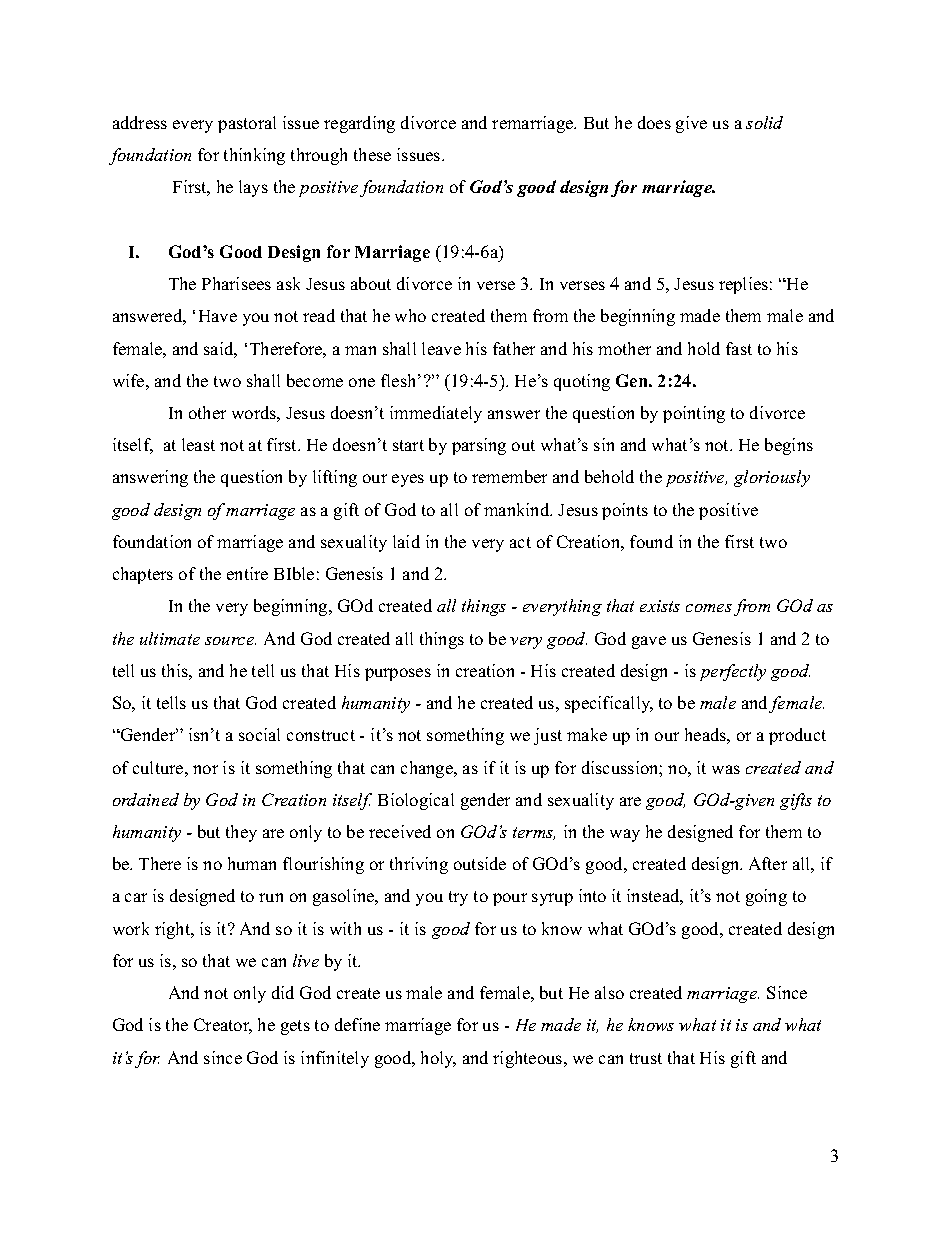  What do you see at coordinates (764, 122) in the screenshot?
I see `solid` at bounding box center [764, 122].
